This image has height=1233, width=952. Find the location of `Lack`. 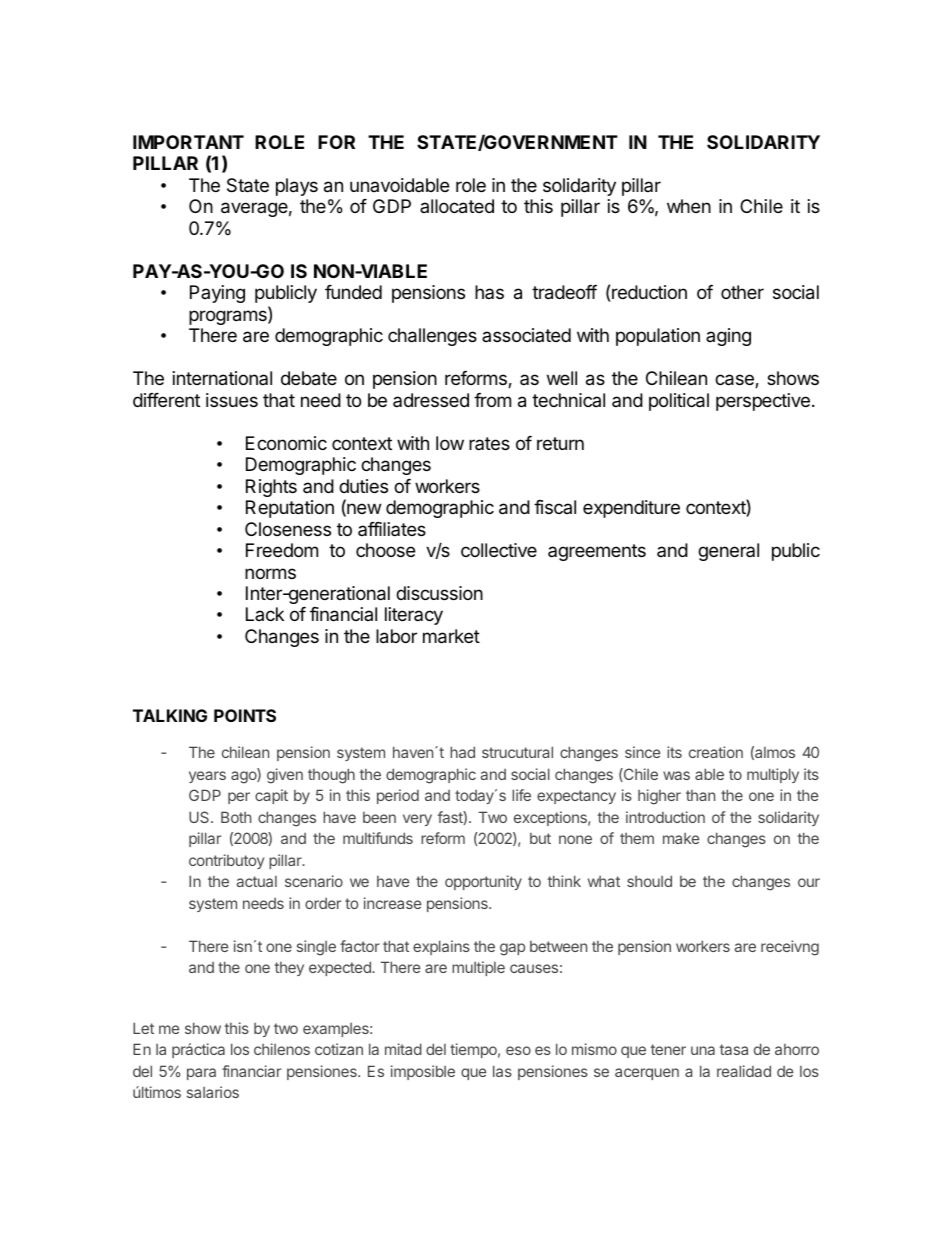

Lack is located at coordinates (265, 614).
